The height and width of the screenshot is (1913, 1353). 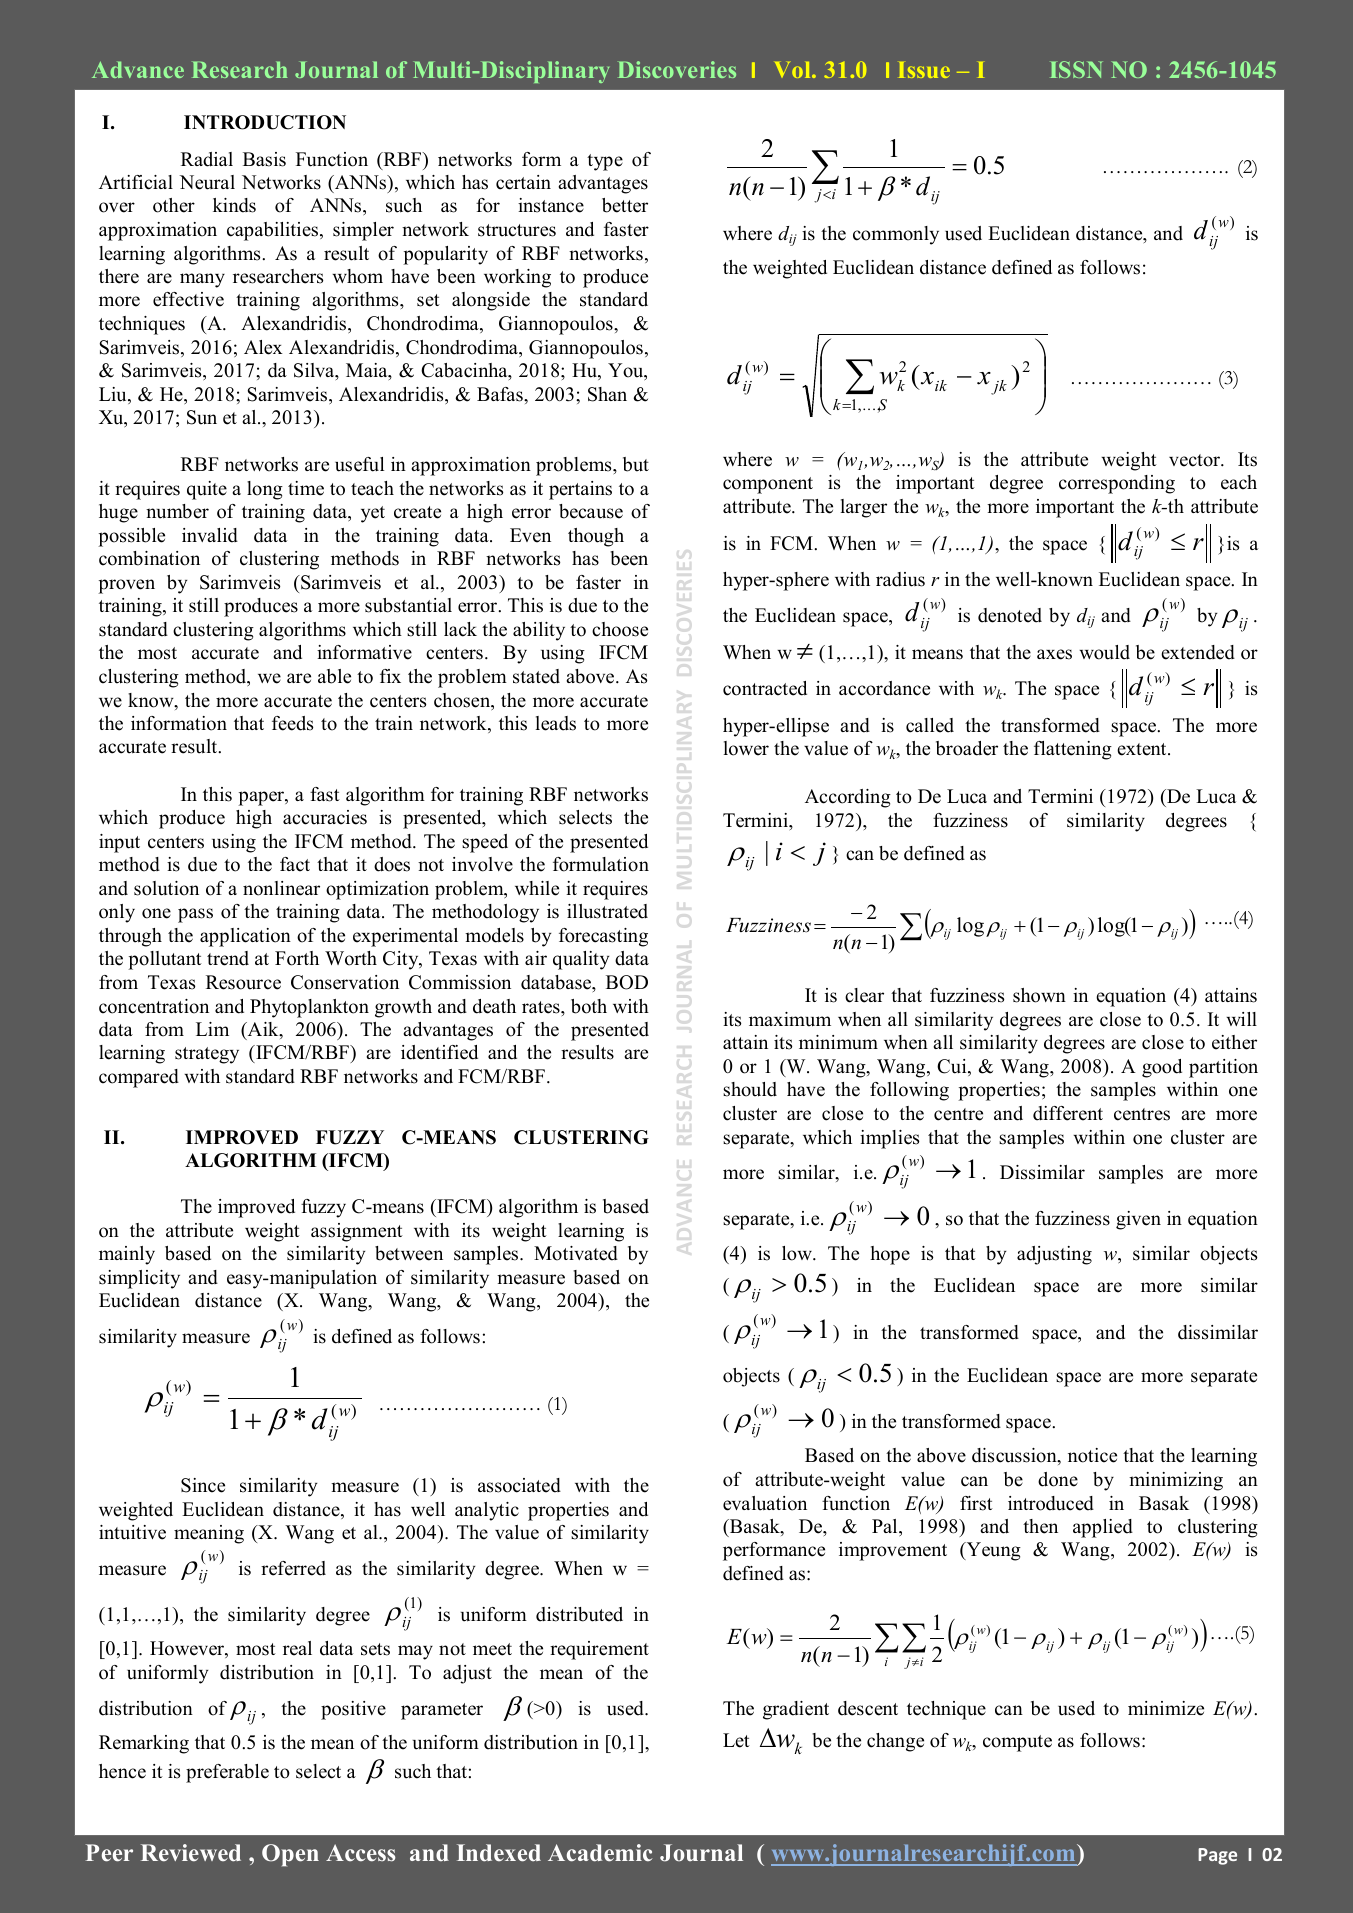 What do you see at coordinates (605, 162) in the screenshot?
I see `type` at bounding box center [605, 162].
